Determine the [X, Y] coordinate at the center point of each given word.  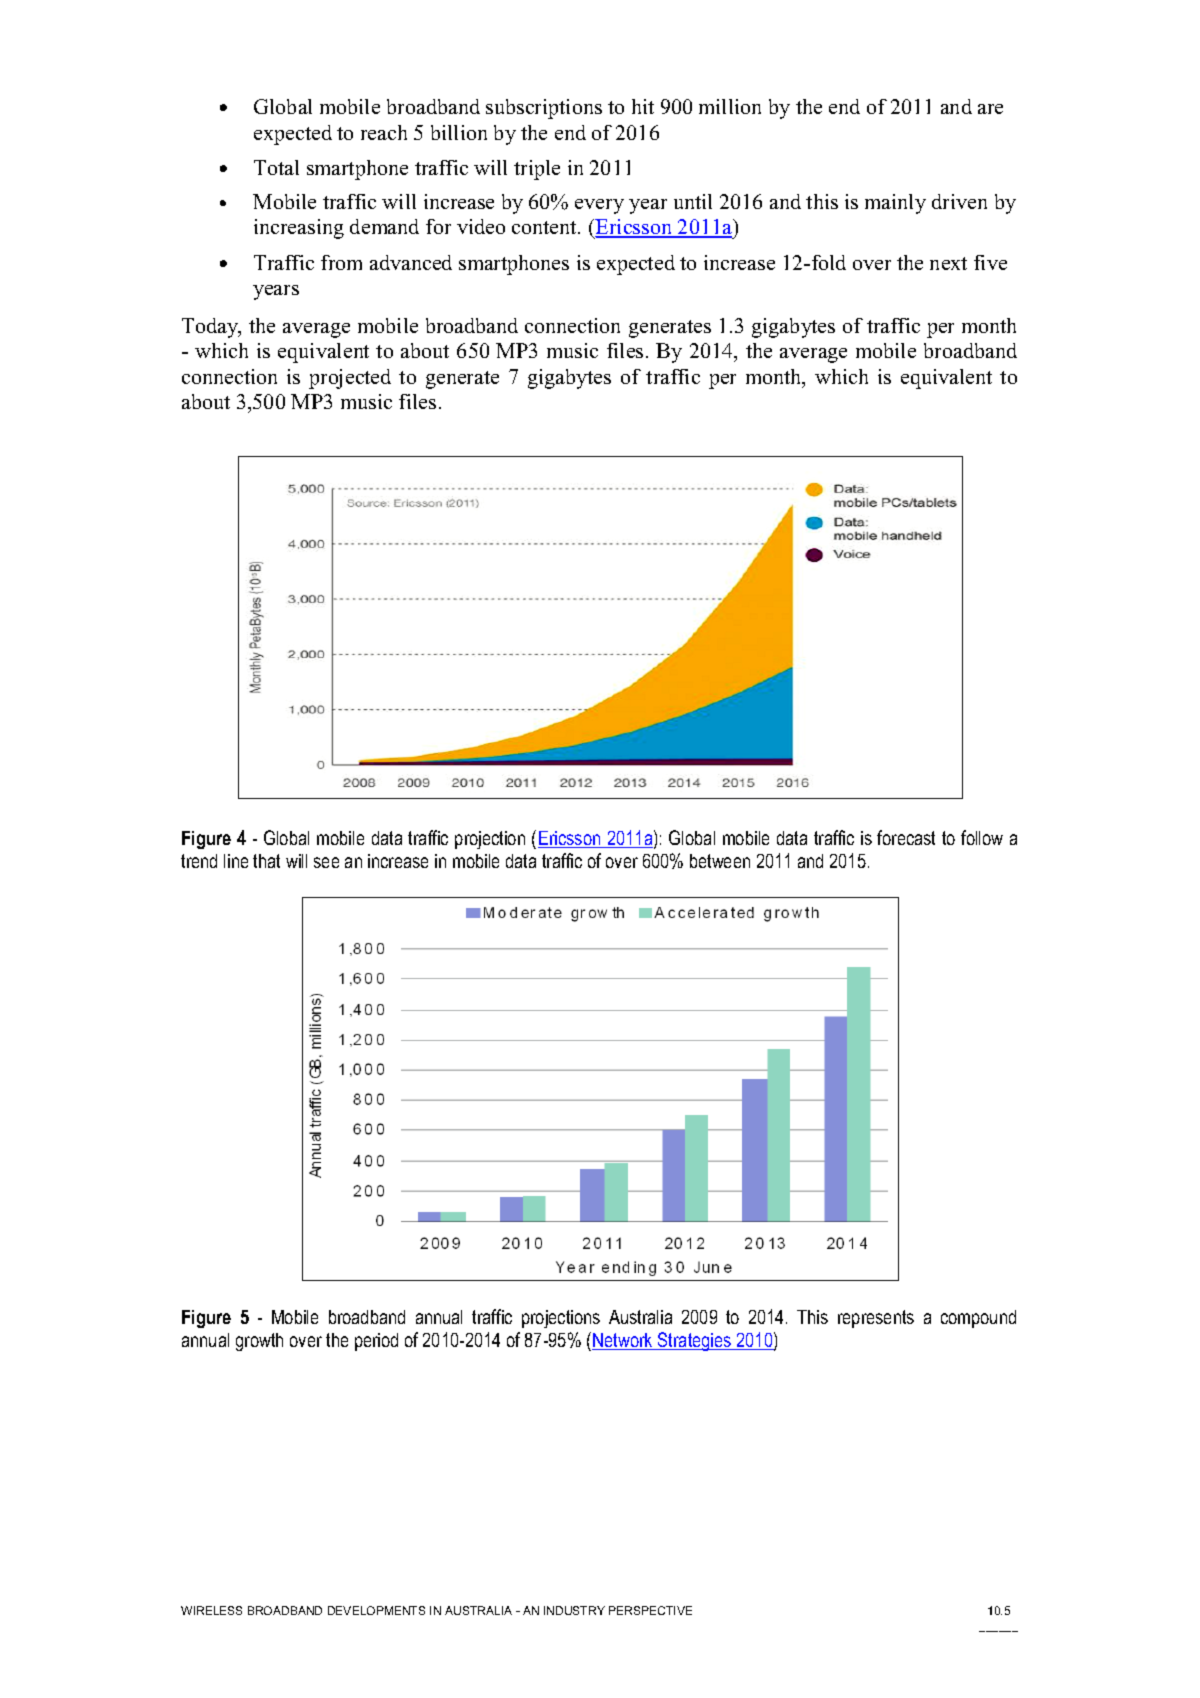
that [266, 861]
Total [276, 167]
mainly [895, 204]
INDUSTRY [574, 1610]
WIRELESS [211, 1610]
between [720, 861]
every [599, 206]
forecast [906, 837]
